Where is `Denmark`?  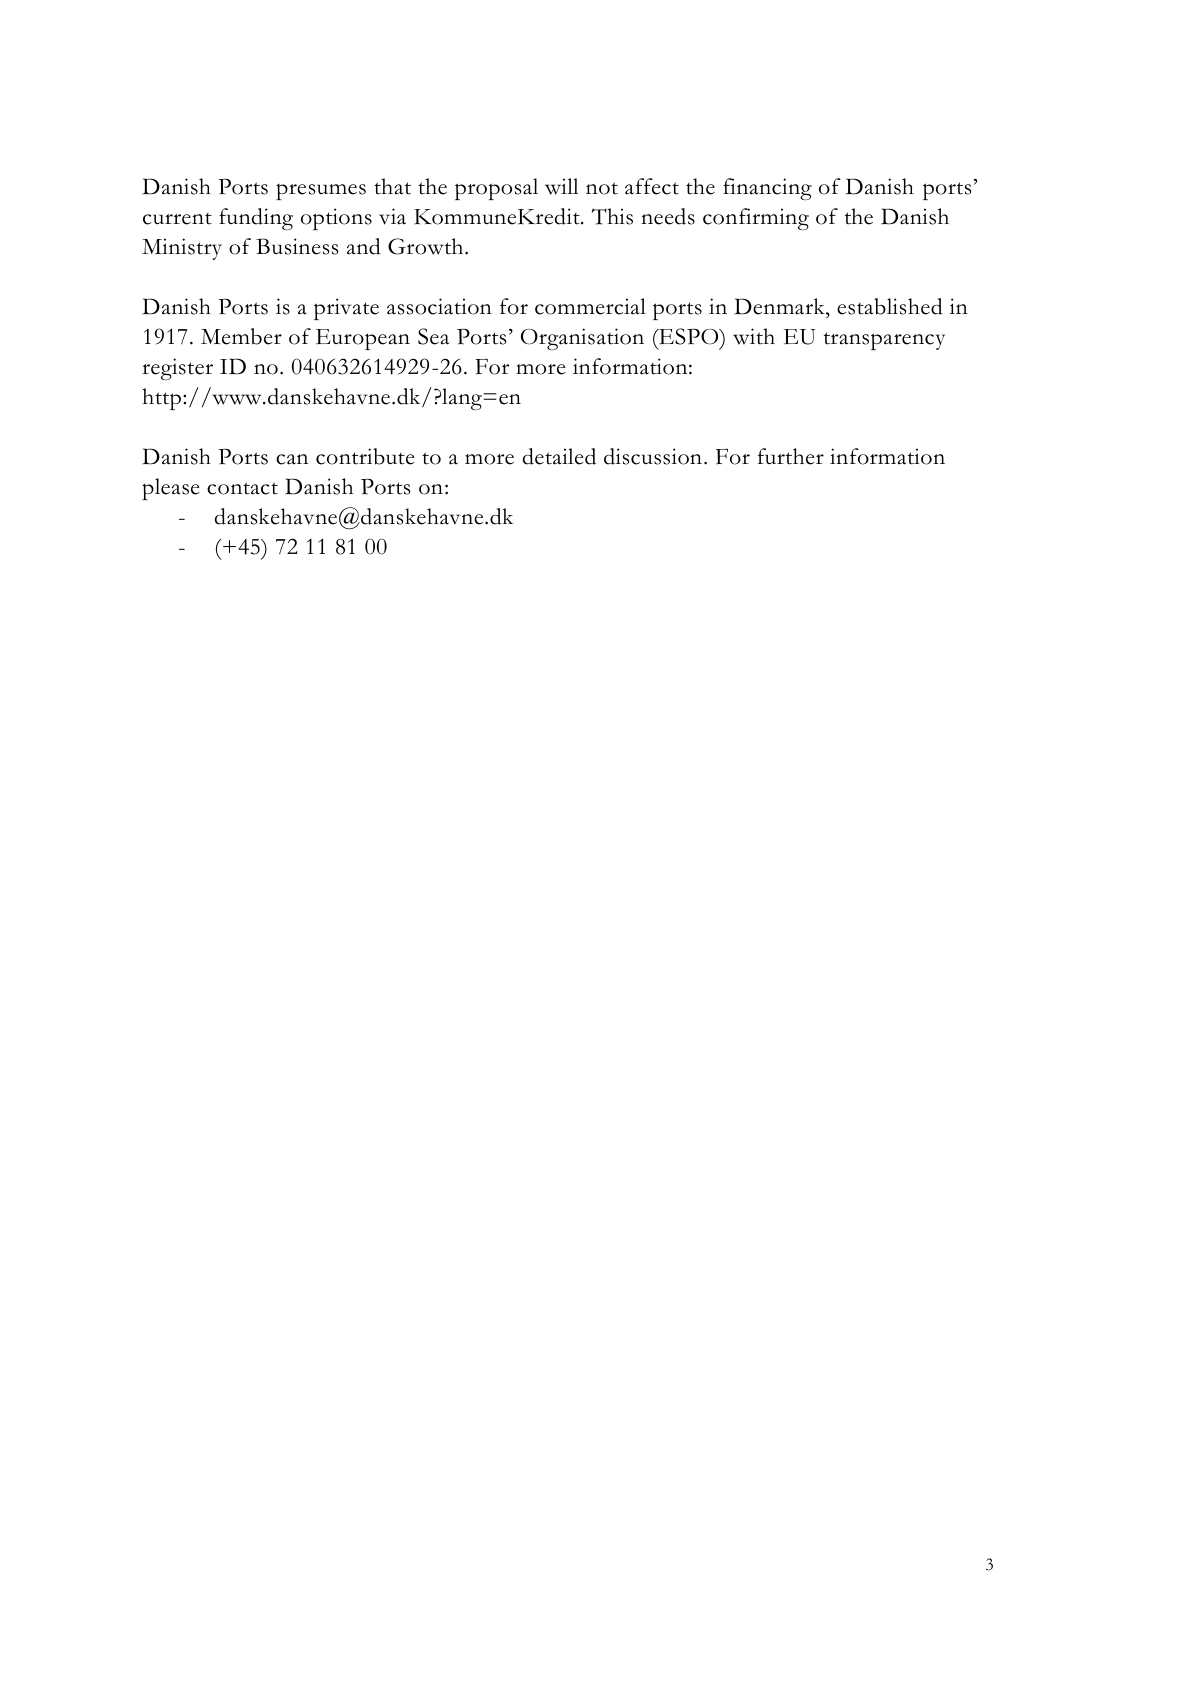 Denmark is located at coordinates (780, 306).
